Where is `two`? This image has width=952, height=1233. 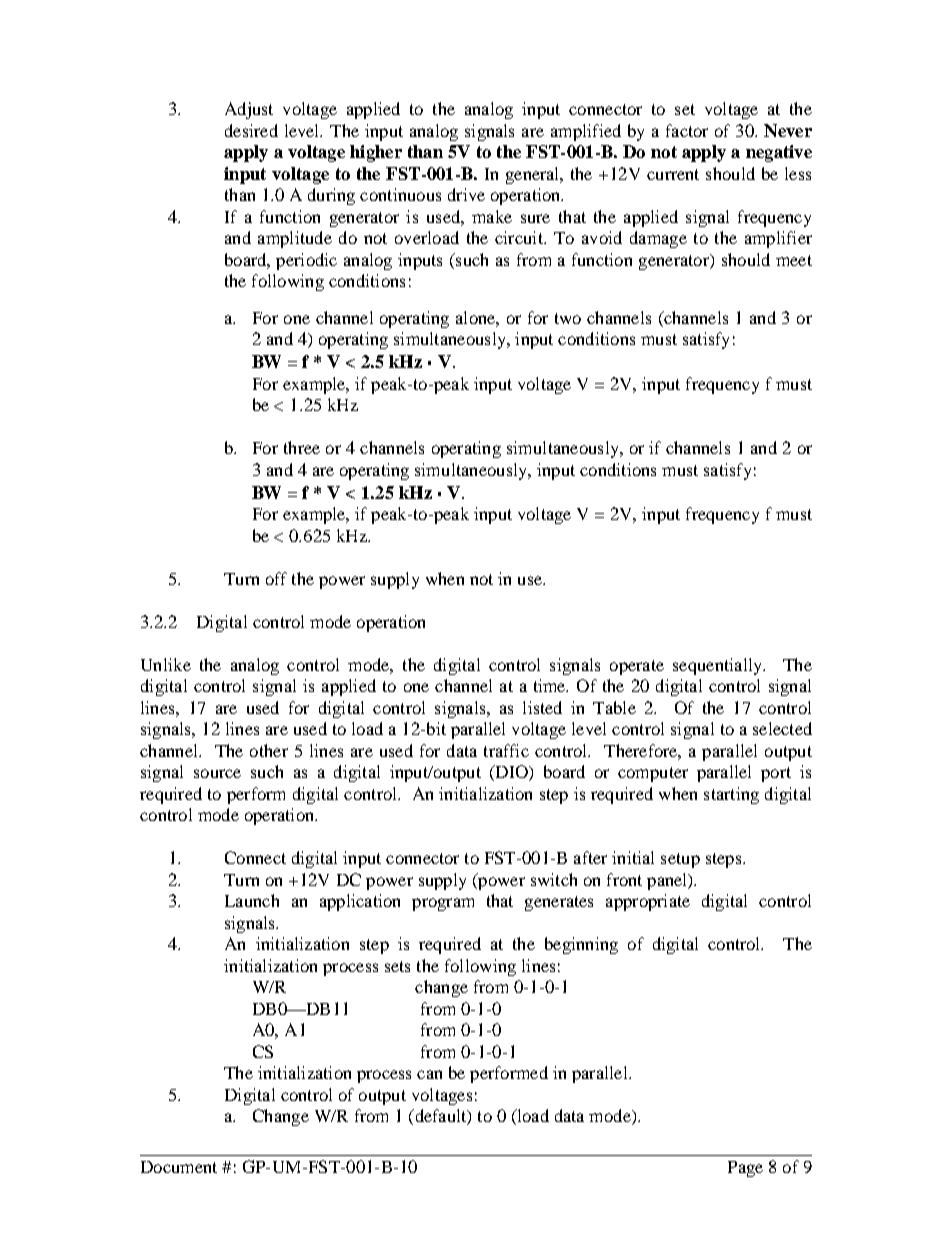
two is located at coordinates (568, 318).
